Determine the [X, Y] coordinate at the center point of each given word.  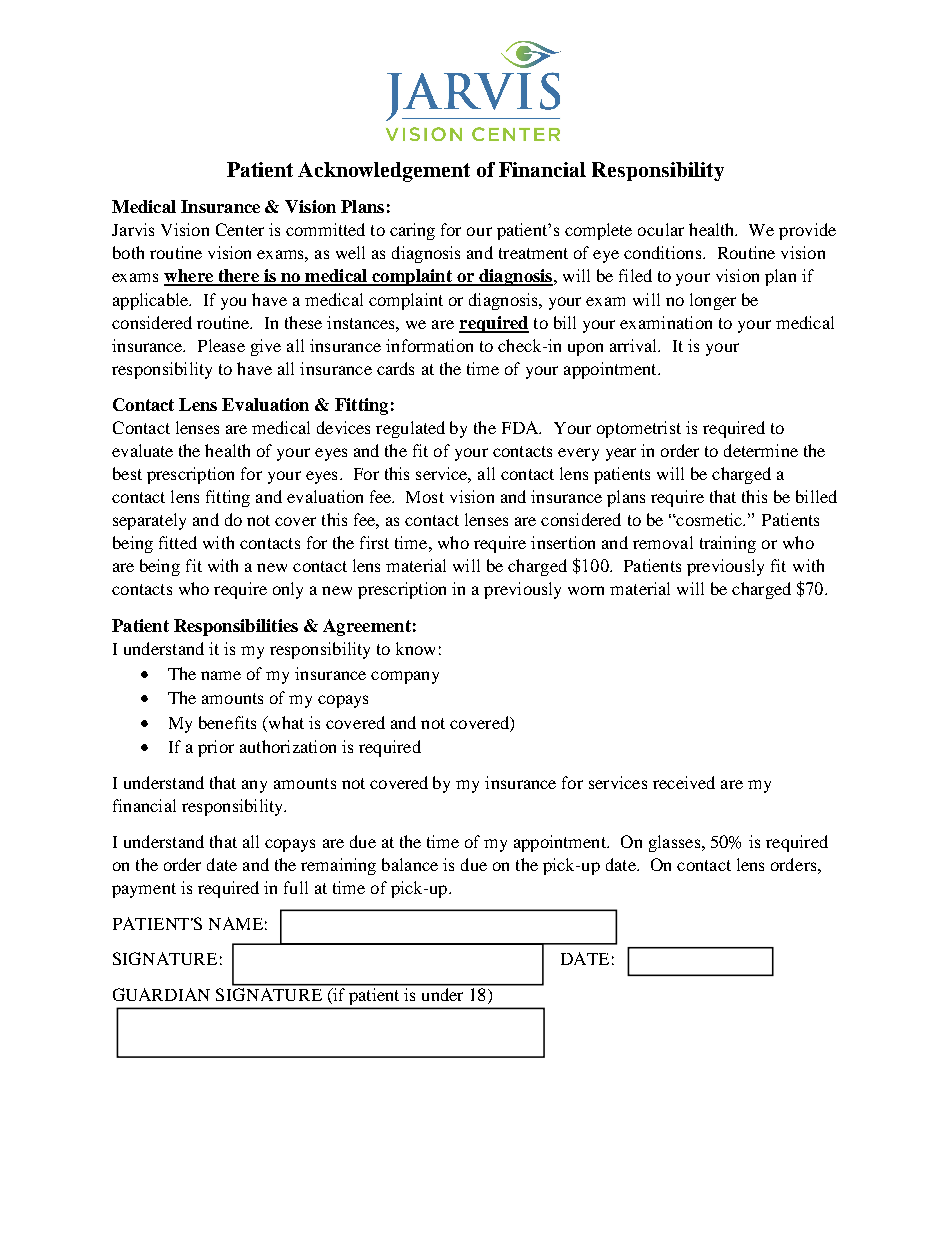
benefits [227, 722]
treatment [533, 253]
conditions [664, 252]
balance [410, 864]
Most [425, 497]
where [189, 277]
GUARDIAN [161, 994]
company [405, 677]
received [684, 782]
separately [149, 521]
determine [761, 450]
